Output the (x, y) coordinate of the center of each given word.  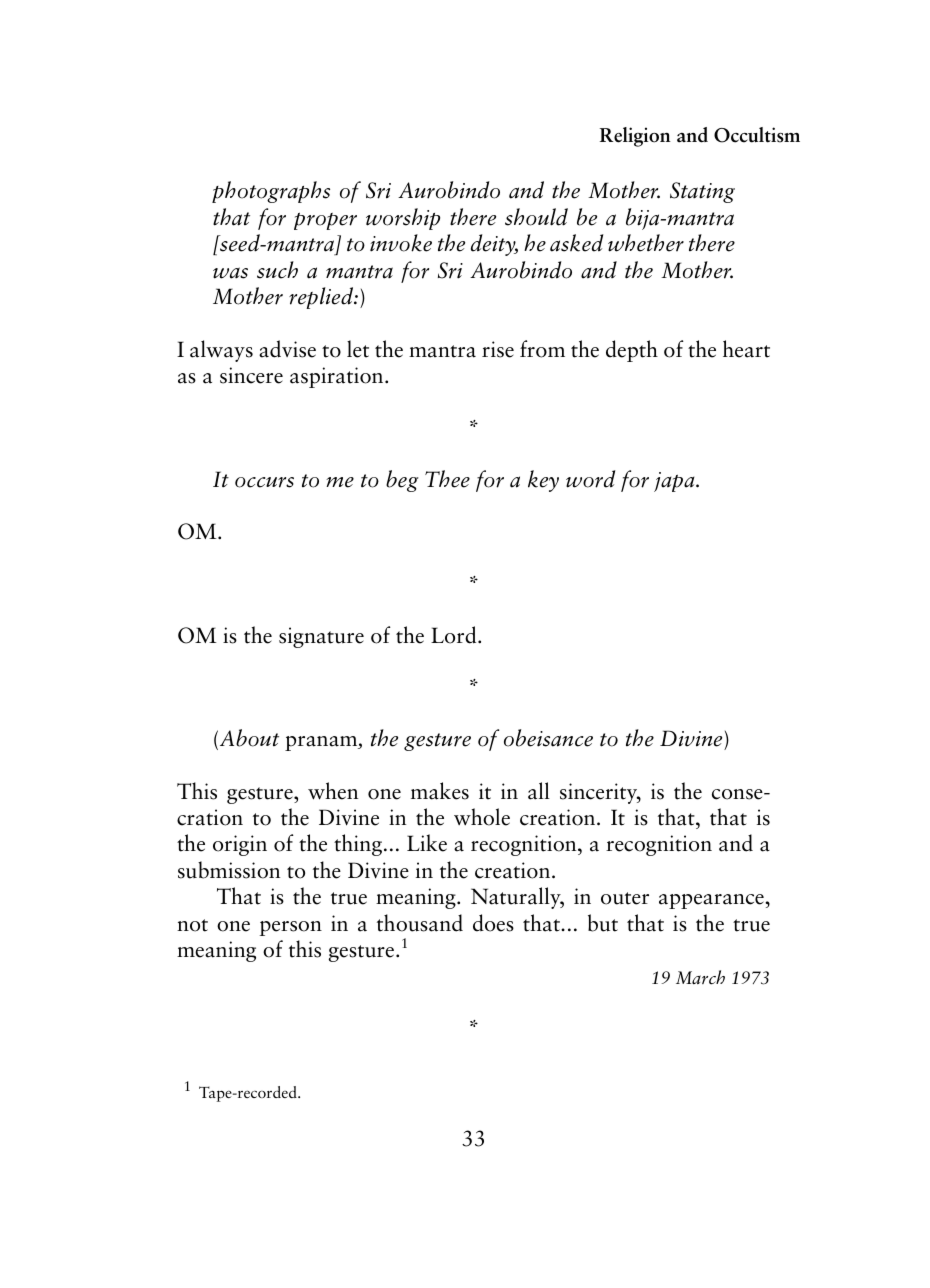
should (536, 217)
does (493, 923)
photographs (271, 192)
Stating (702, 192)
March (700, 977)
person (291, 928)
